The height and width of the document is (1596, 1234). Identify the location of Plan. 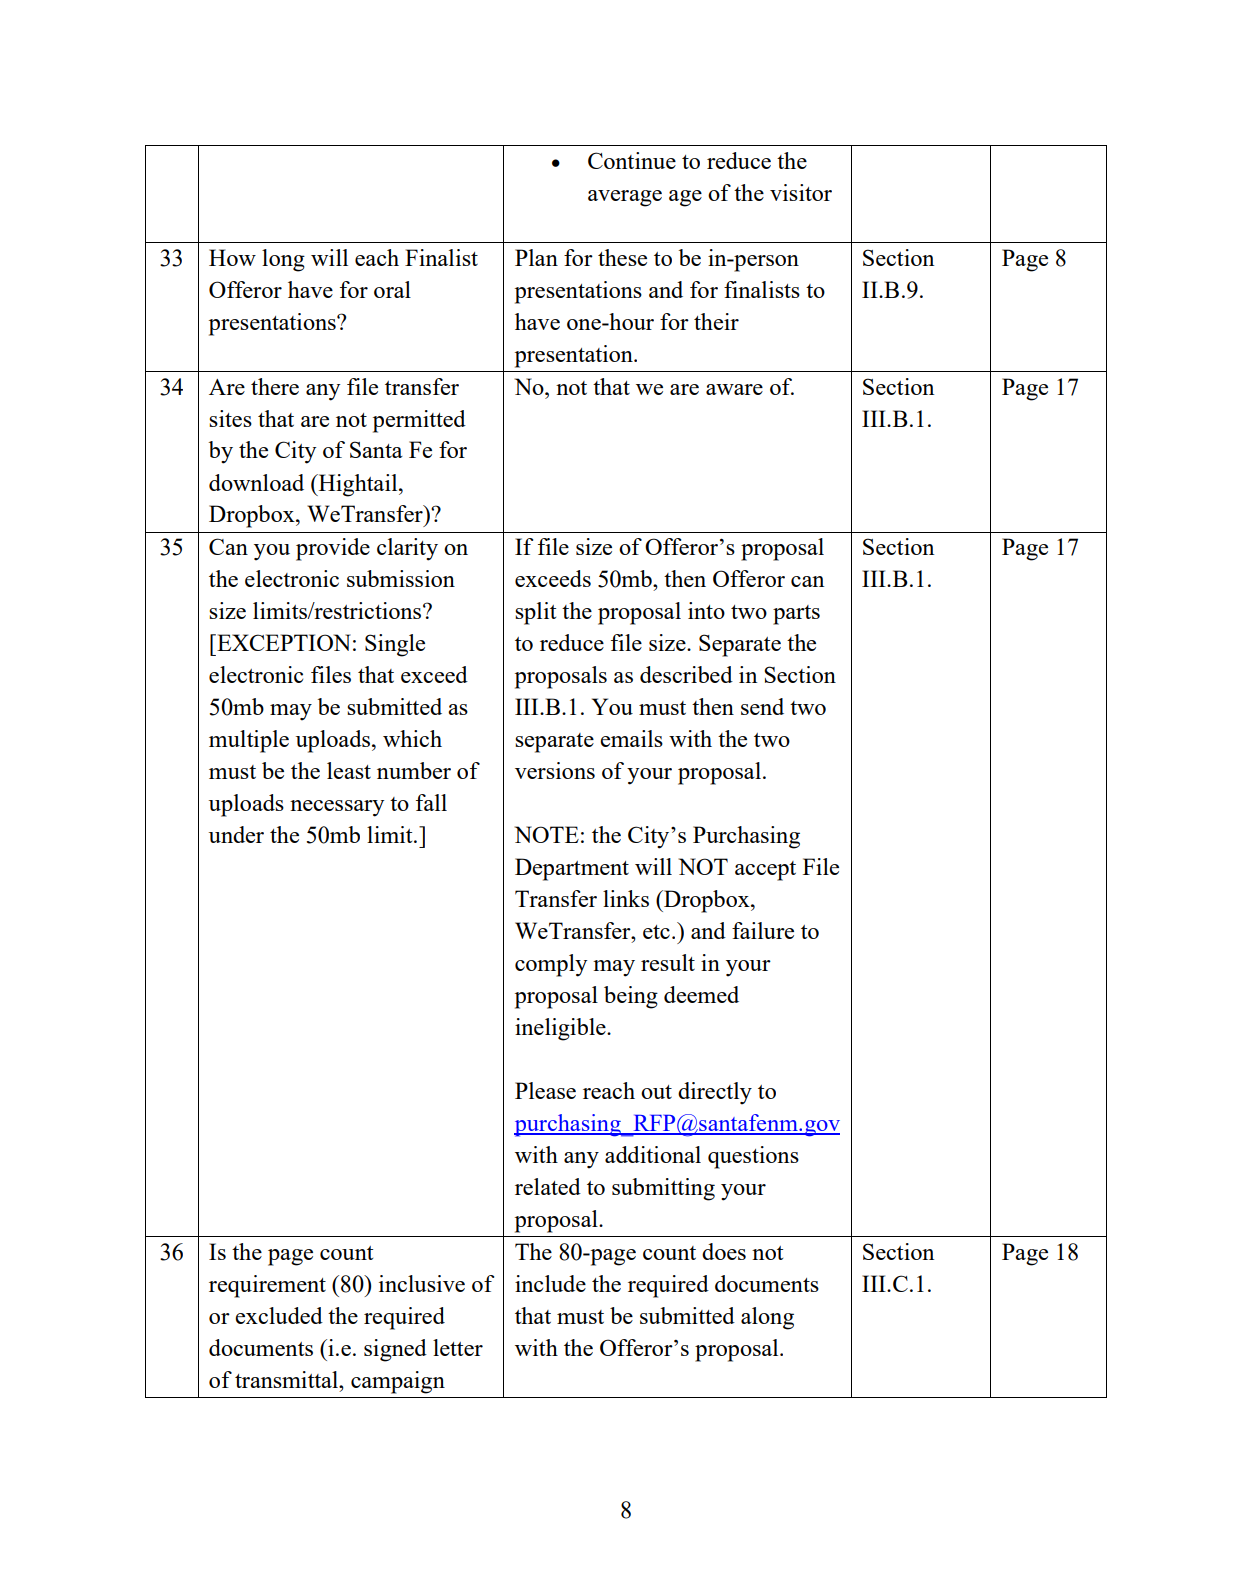
(536, 257).
